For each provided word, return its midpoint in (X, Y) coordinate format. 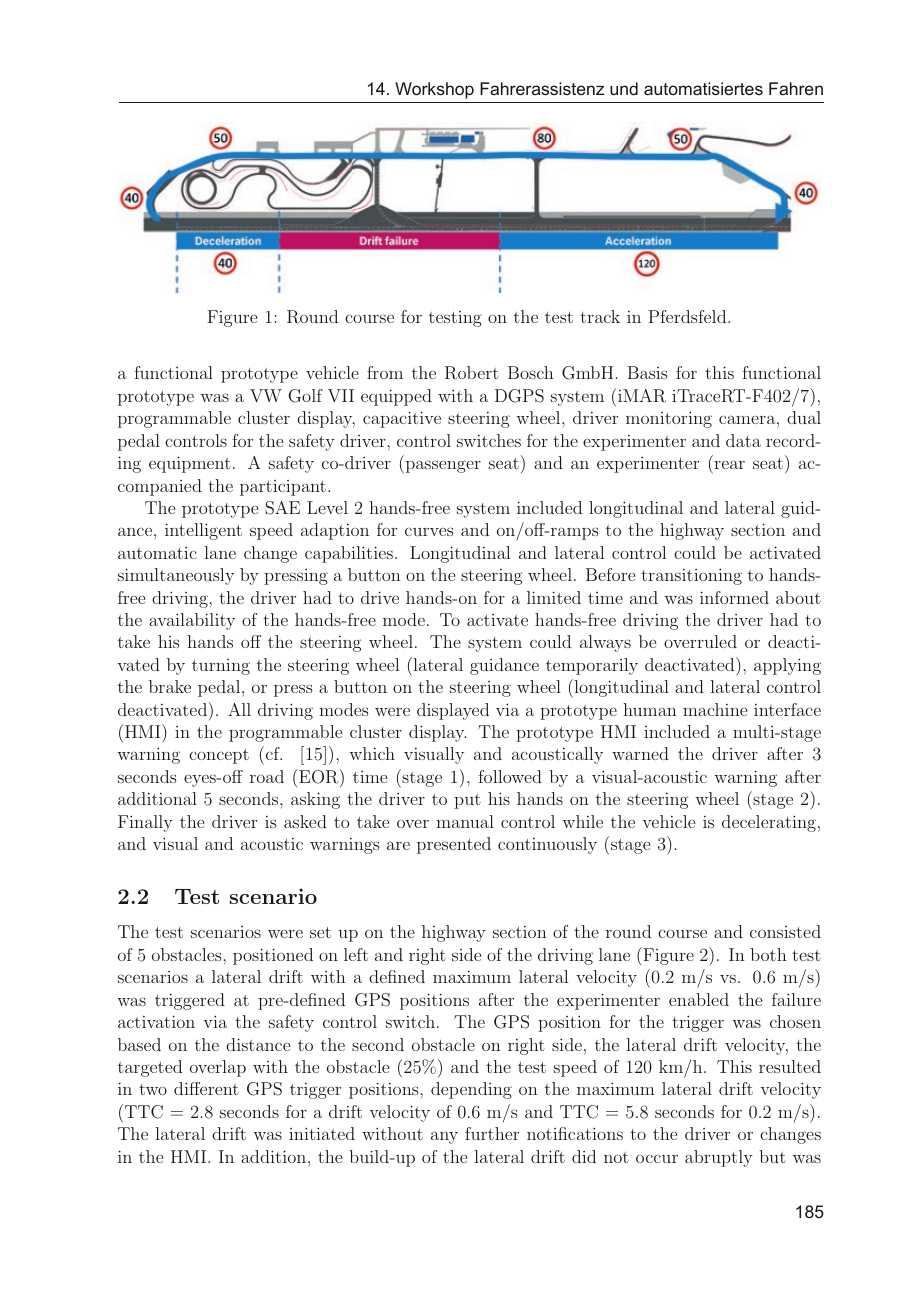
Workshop (434, 90)
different (206, 1088)
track (600, 316)
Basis (647, 372)
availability (192, 621)
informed (734, 597)
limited (554, 597)
